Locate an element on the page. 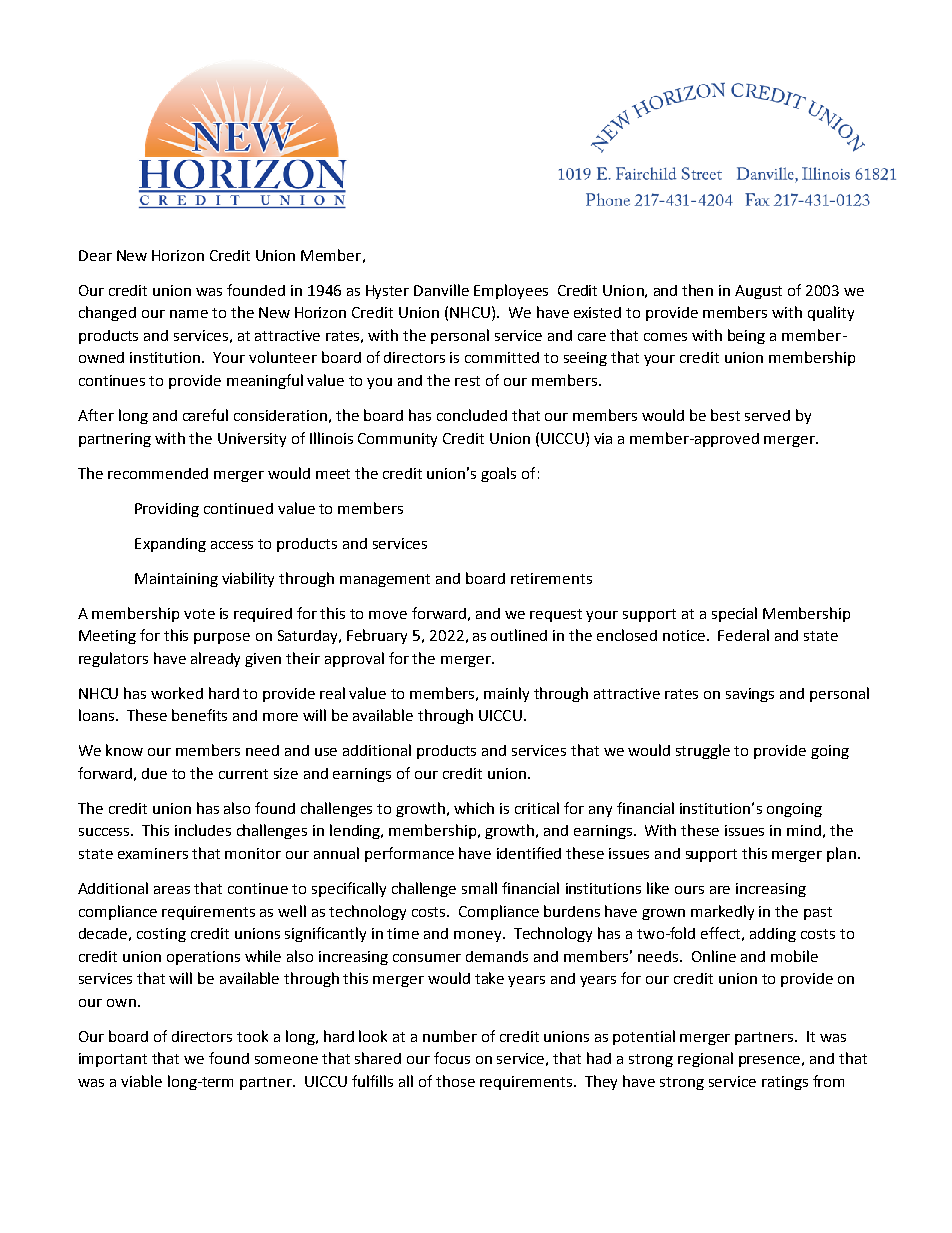 This image has width=952, height=1233. struggle is located at coordinates (703, 751).
